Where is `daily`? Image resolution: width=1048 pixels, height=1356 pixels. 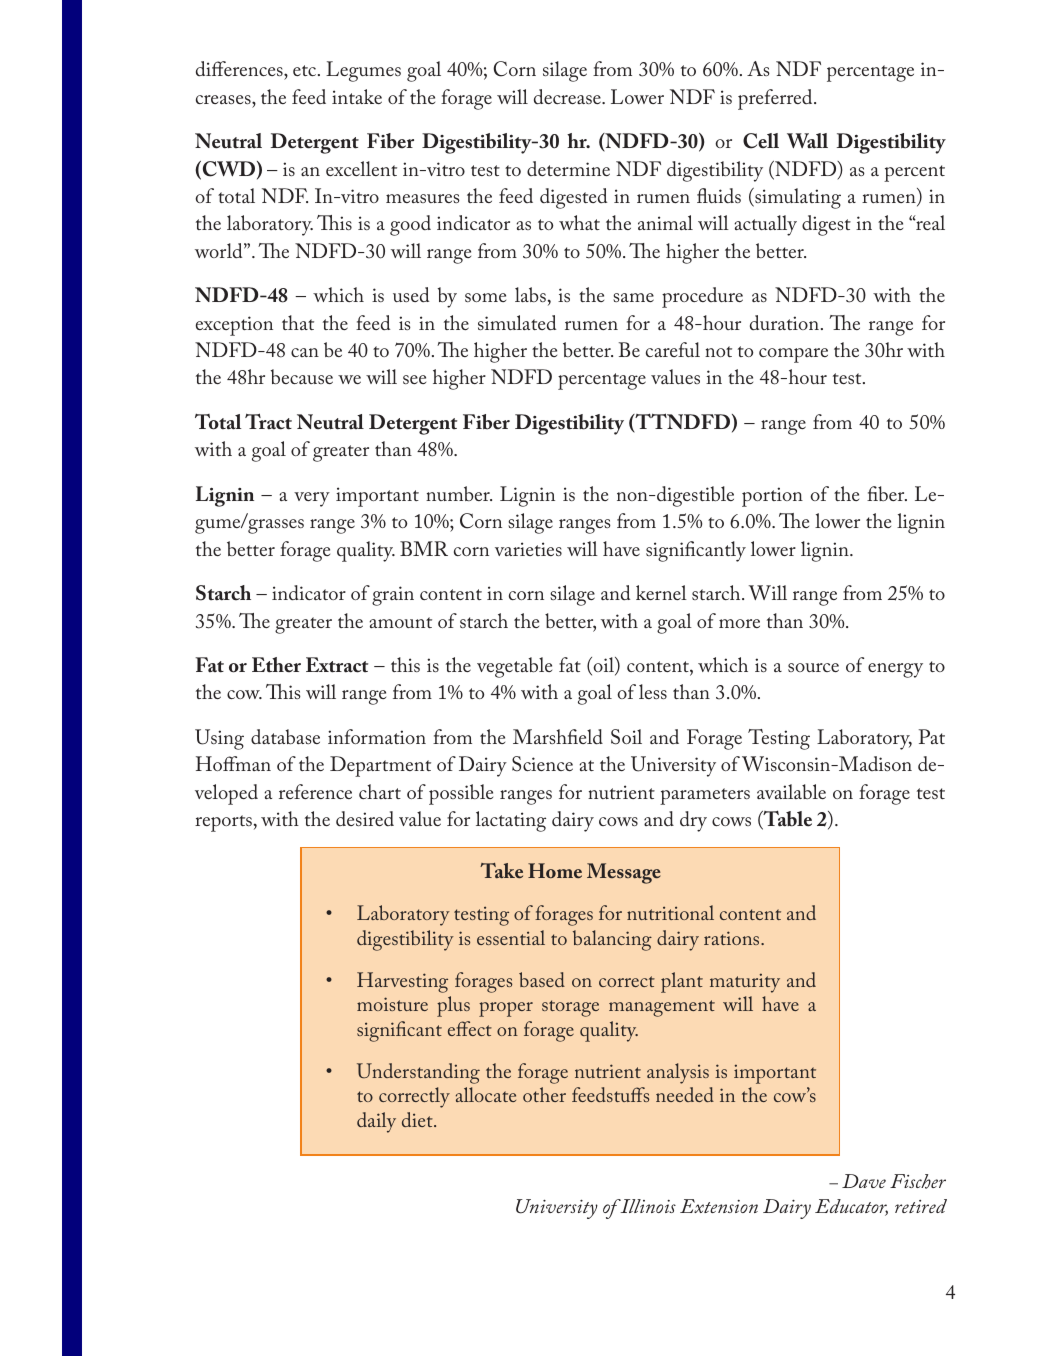 daily is located at coordinates (376, 1122).
